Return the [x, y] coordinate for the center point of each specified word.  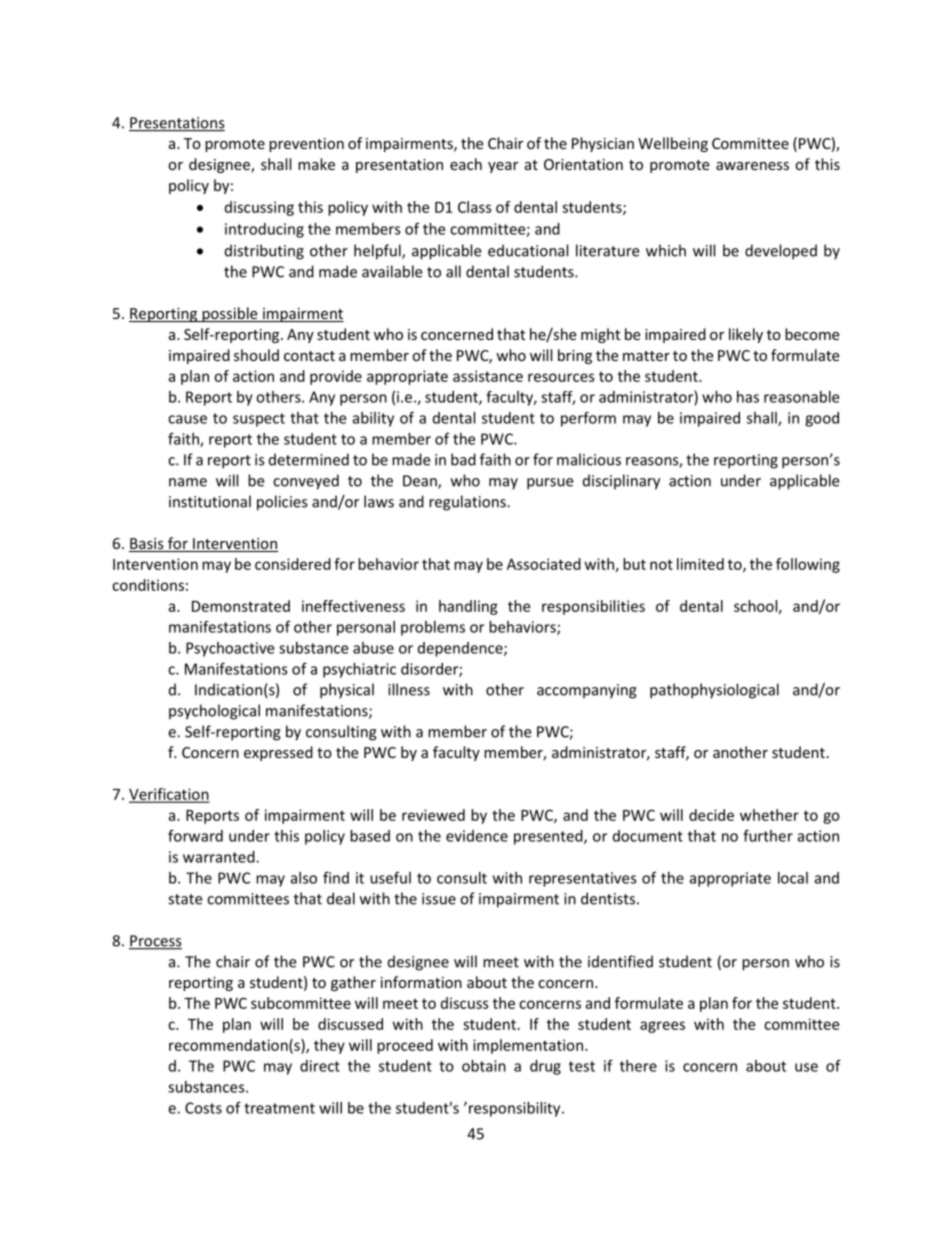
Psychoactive [230, 649]
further [768, 835]
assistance [488, 376]
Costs [203, 1108]
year [503, 167]
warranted [220, 857]
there [638, 1066]
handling [468, 607]
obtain [484, 1066]
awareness [752, 166]
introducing [264, 230]
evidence [477, 836]
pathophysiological [714, 691]
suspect [259, 420]
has [748, 397]
